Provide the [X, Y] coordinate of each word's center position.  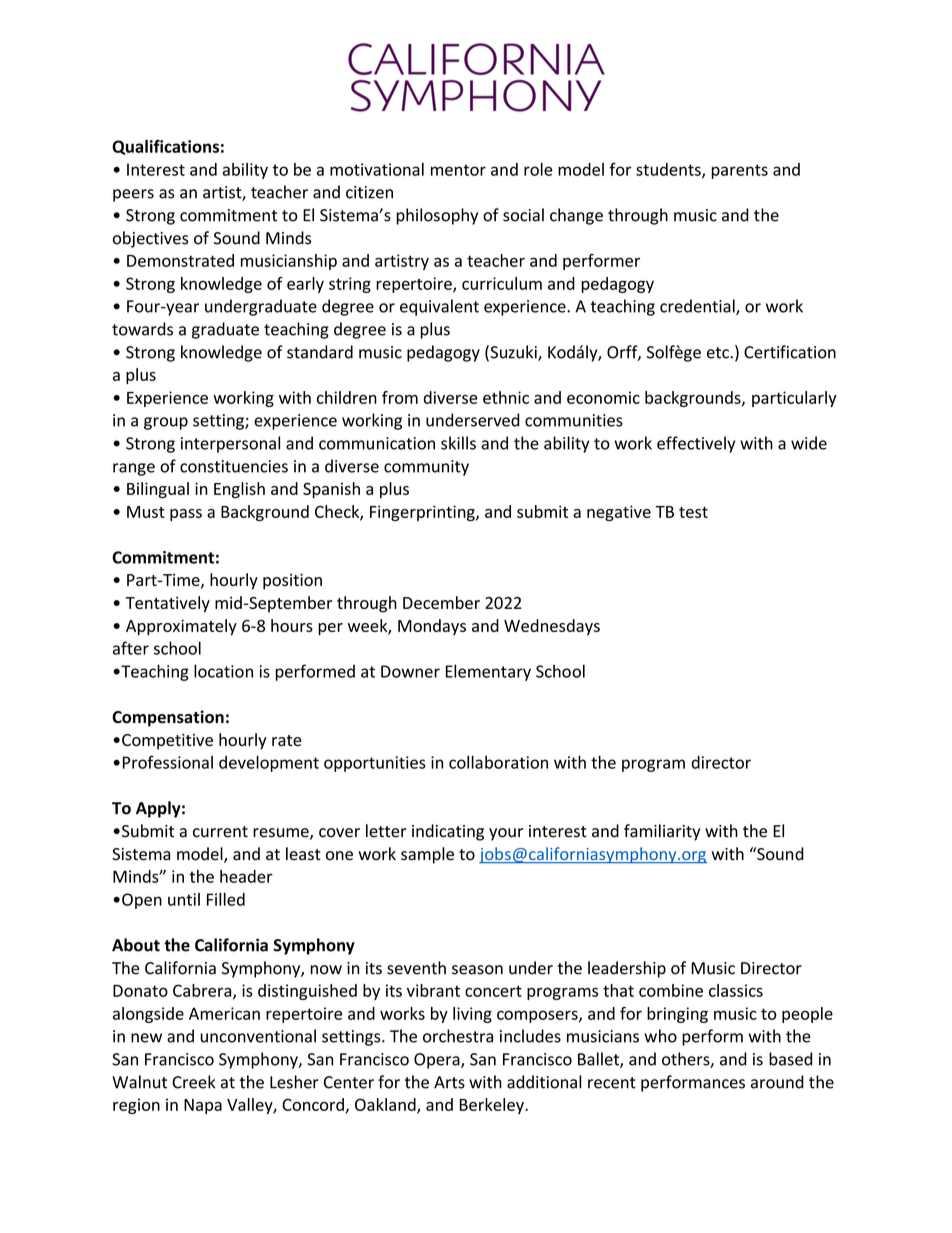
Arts [449, 1082]
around [777, 1082]
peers [133, 195]
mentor [458, 170]
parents [740, 171]
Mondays [432, 627]
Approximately [181, 627]
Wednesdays [552, 627]
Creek [193, 1082]
